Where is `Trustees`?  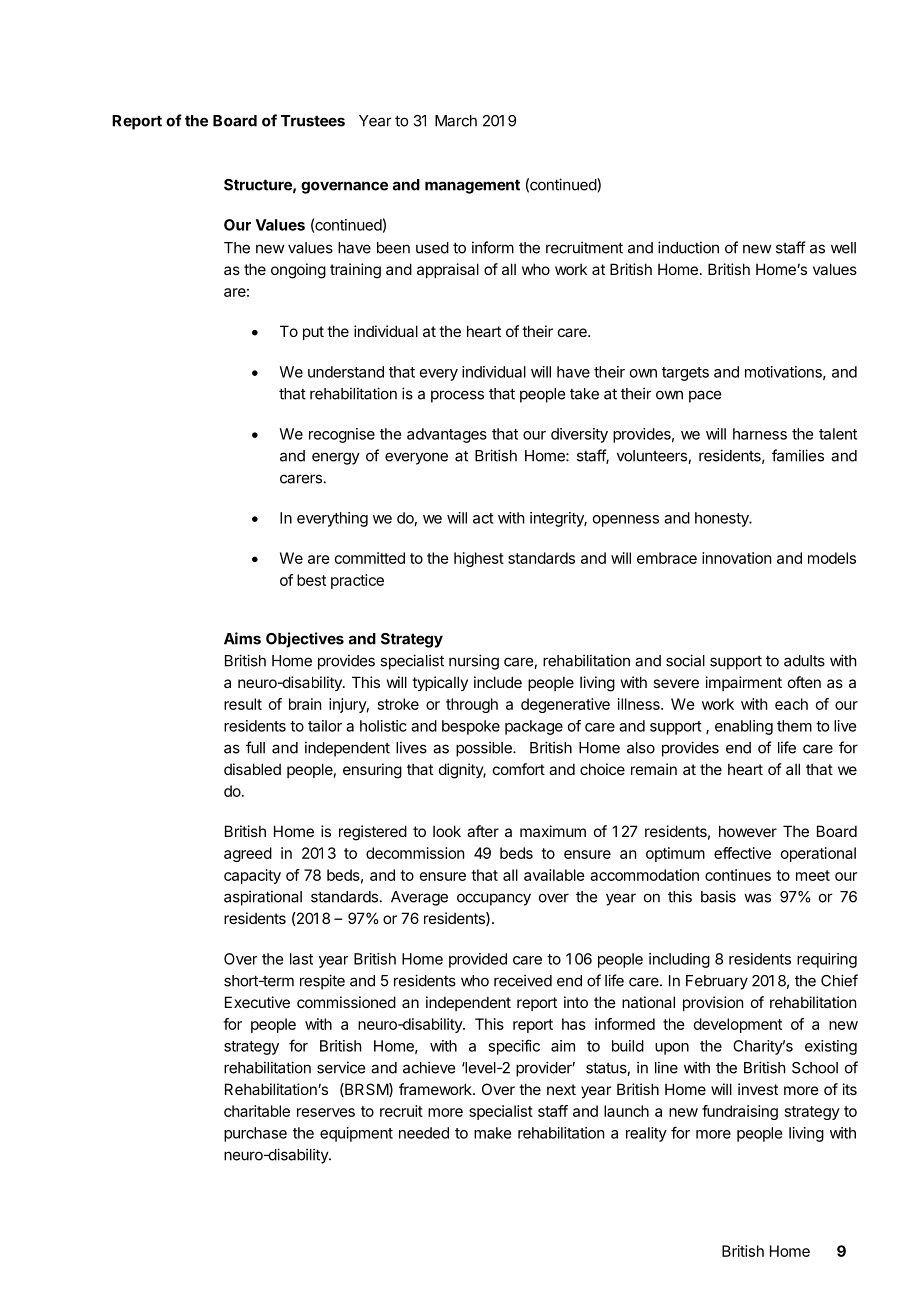 Trustees is located at coordinates (313, 121).
